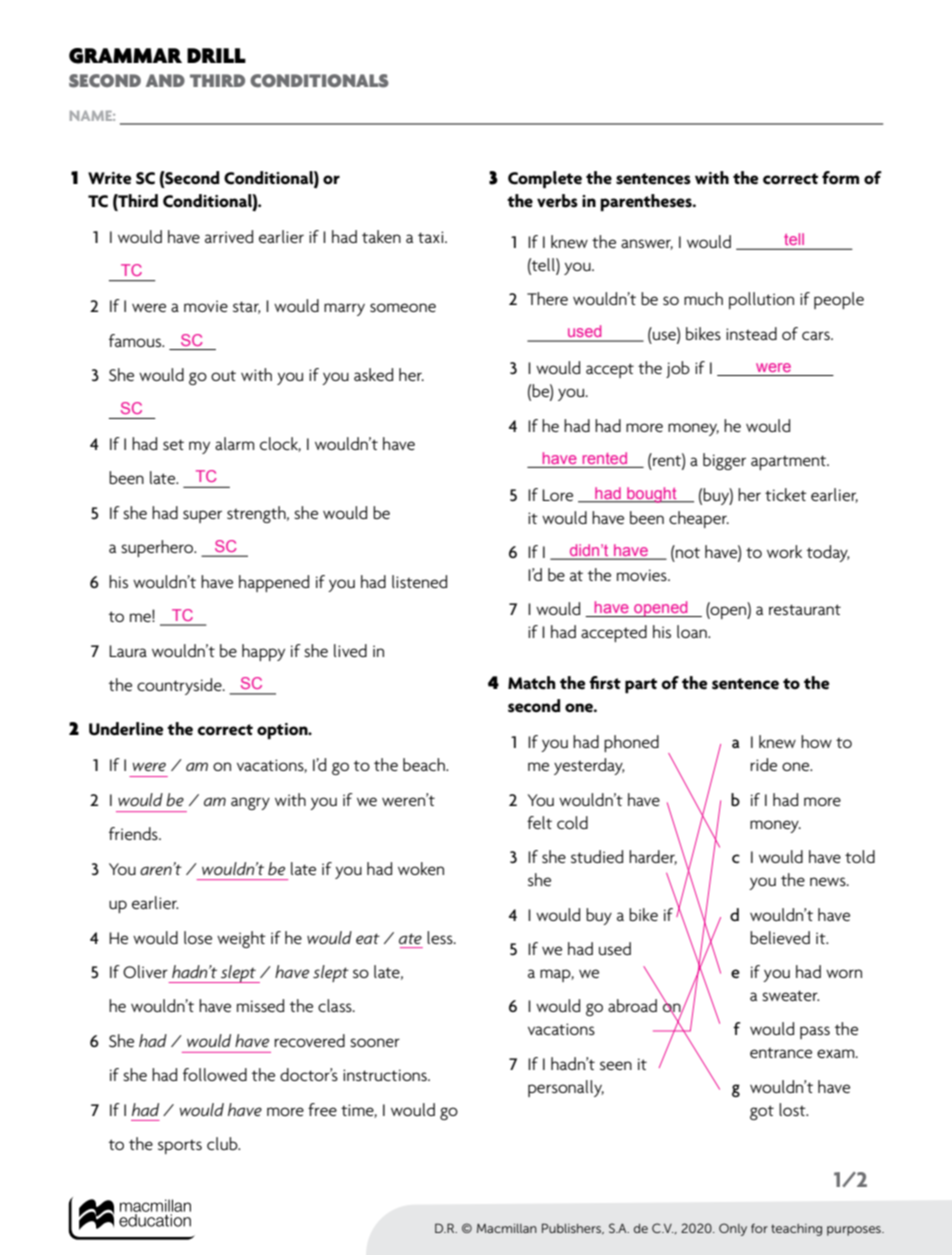 The height and width of the document is (1255, 952). I want to click on less, so click(441, 937).
